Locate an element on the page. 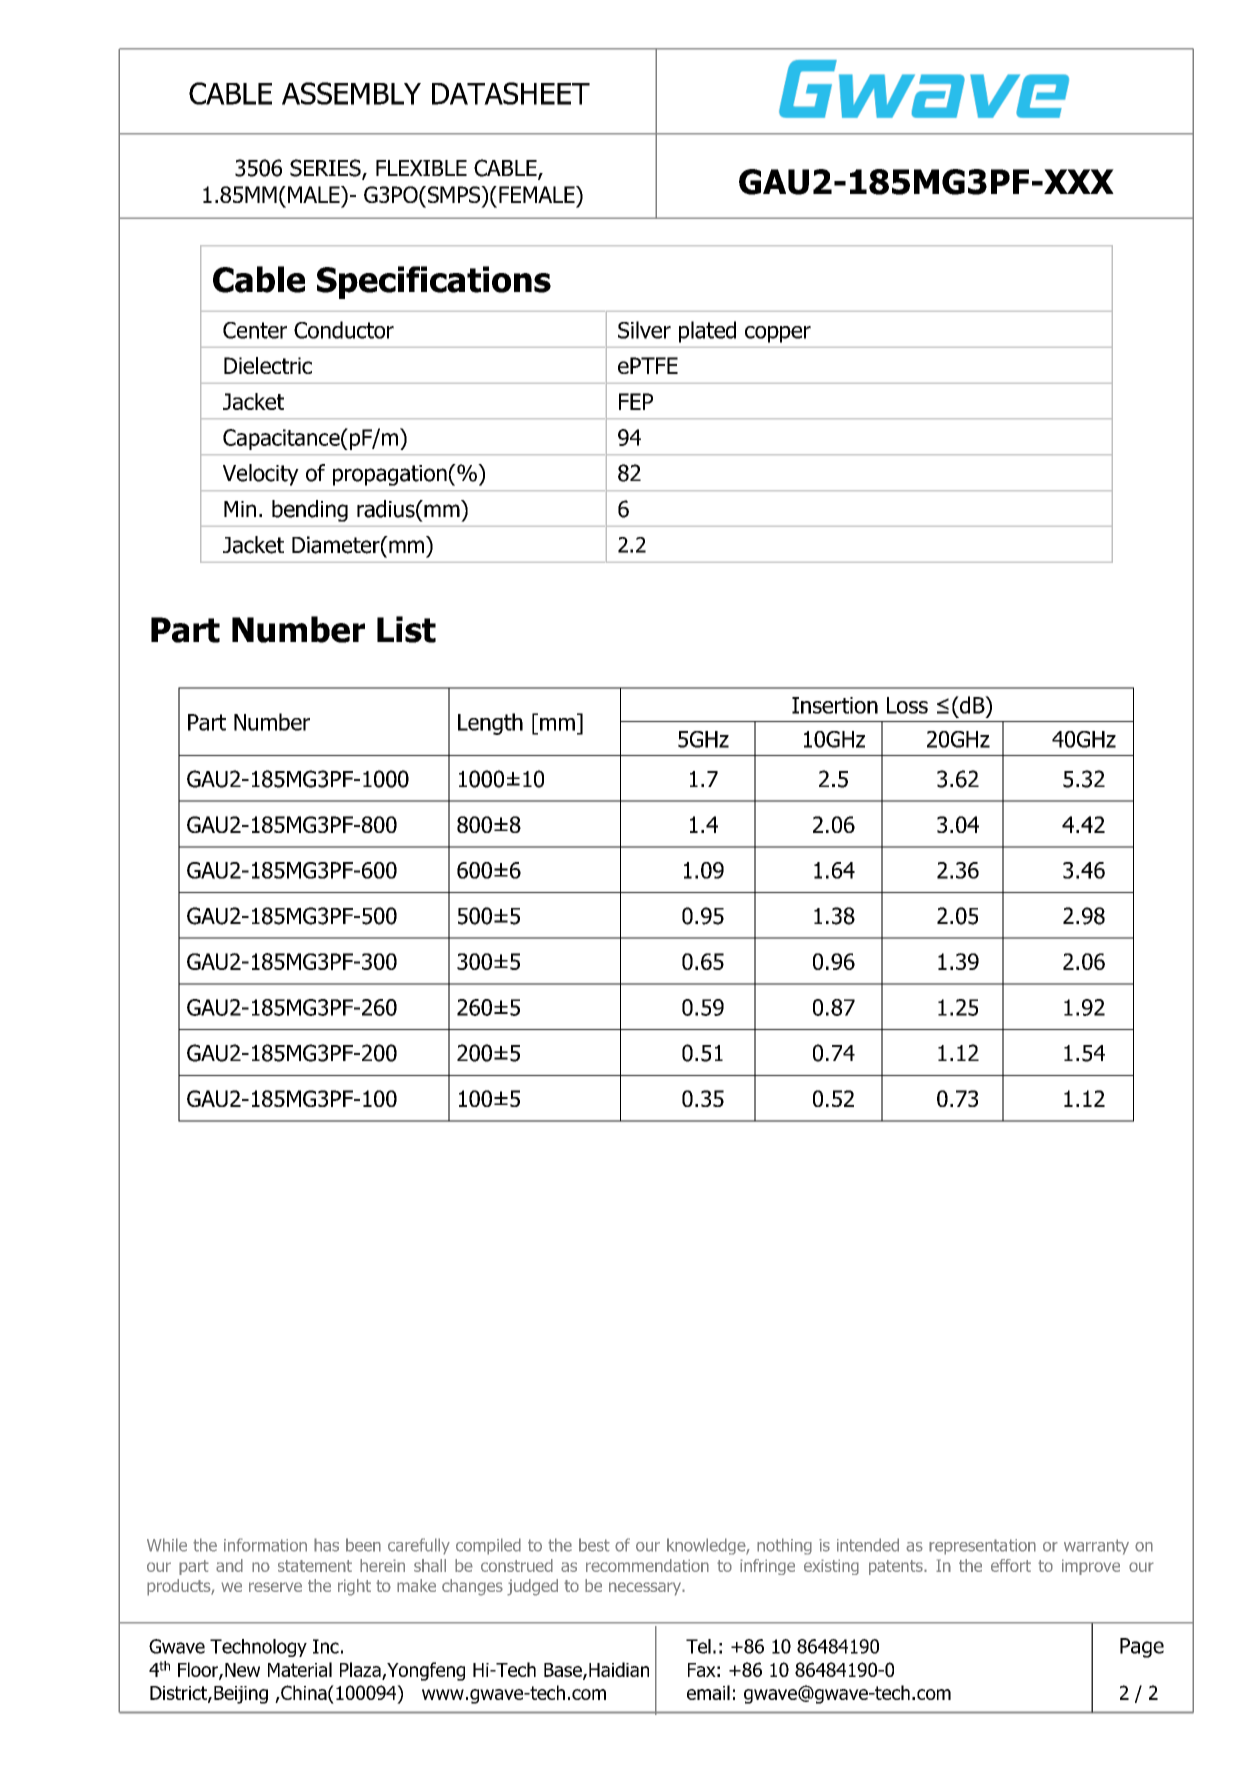 The width and height of the page is (1253, 1772). Loss is located at coordinates (907, 705).
